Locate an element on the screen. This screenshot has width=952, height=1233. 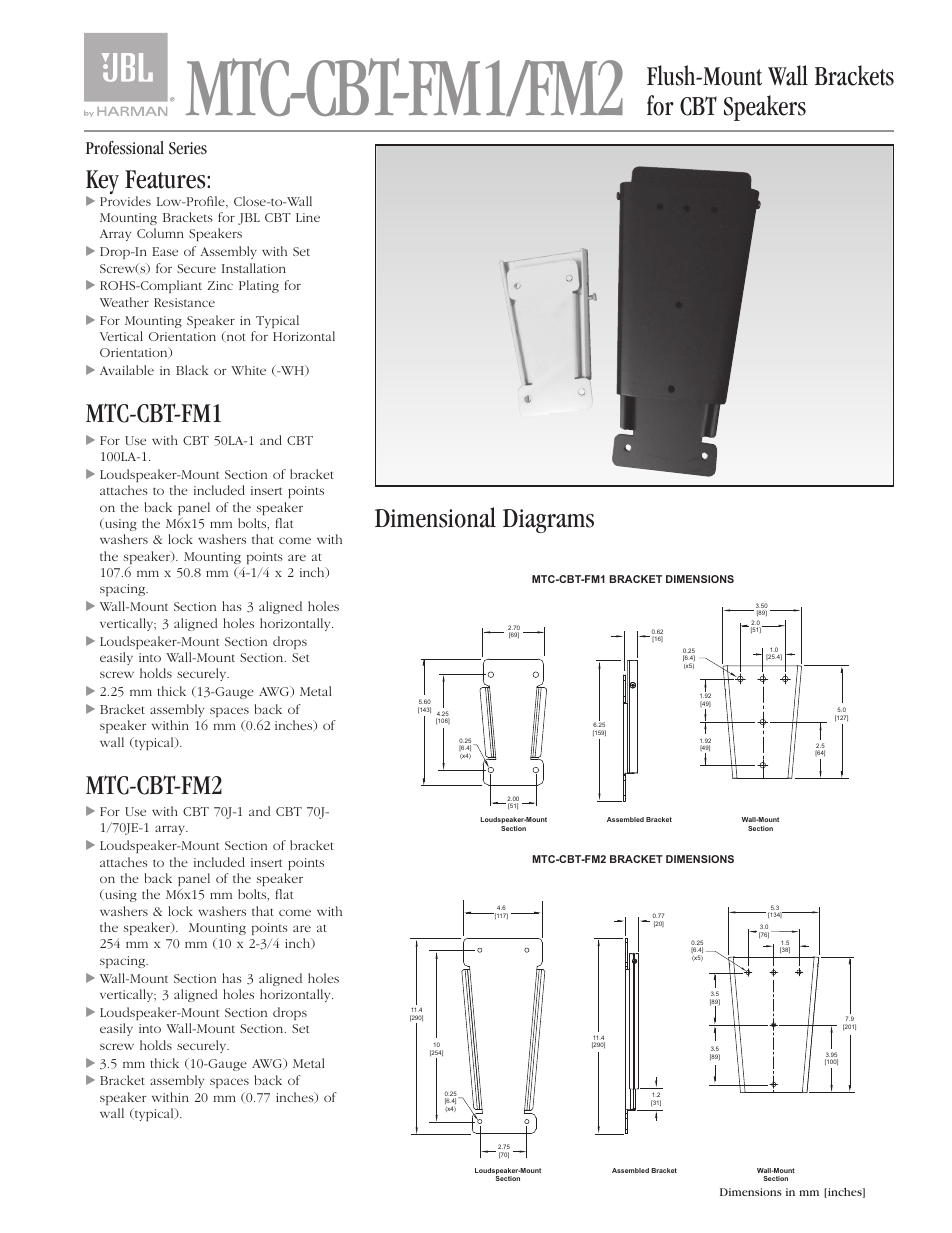
Series is located at coordinates (188, 148).
